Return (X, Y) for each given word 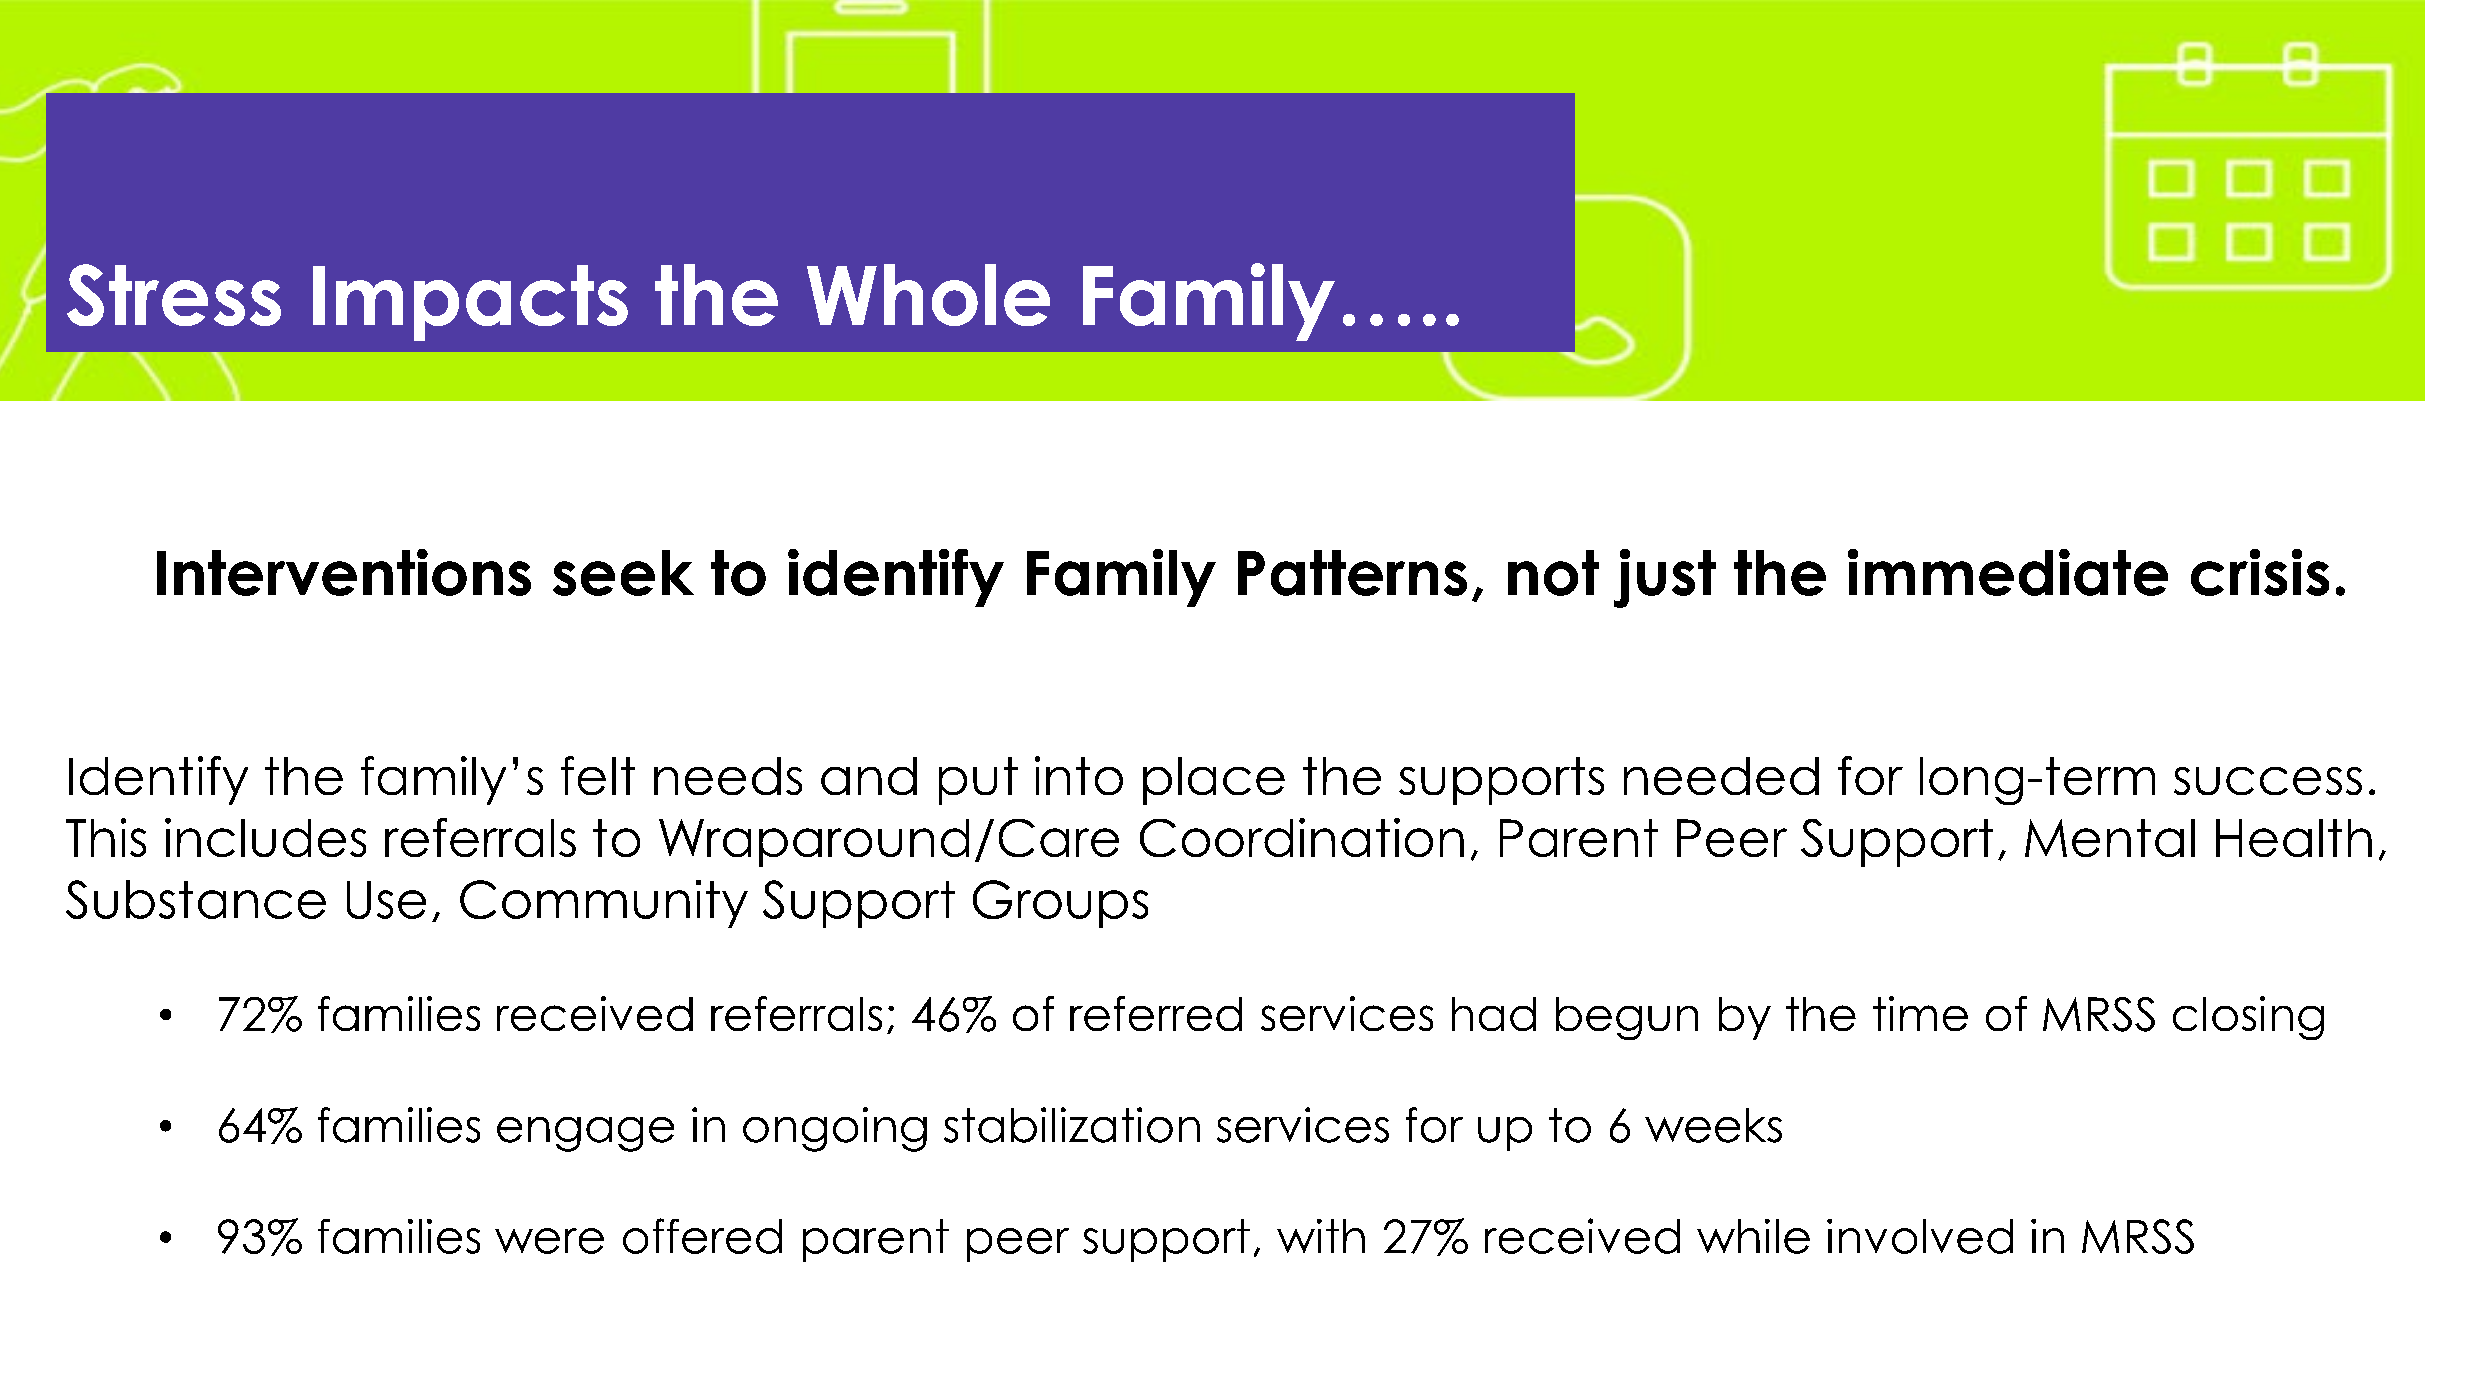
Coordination (1302, 837)
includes (265, 837)
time (1920, 1013)
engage (585, 1134)
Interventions (344, 572)
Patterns (1352, 573)
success (2268, 781)
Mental (2110, 838)
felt (598, 775)
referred (1156, 1013)
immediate (2008, 572)
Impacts (470, 303)
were (549, 1241)
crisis (2260, 572)
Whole (928, 295)
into (1079, 775)
